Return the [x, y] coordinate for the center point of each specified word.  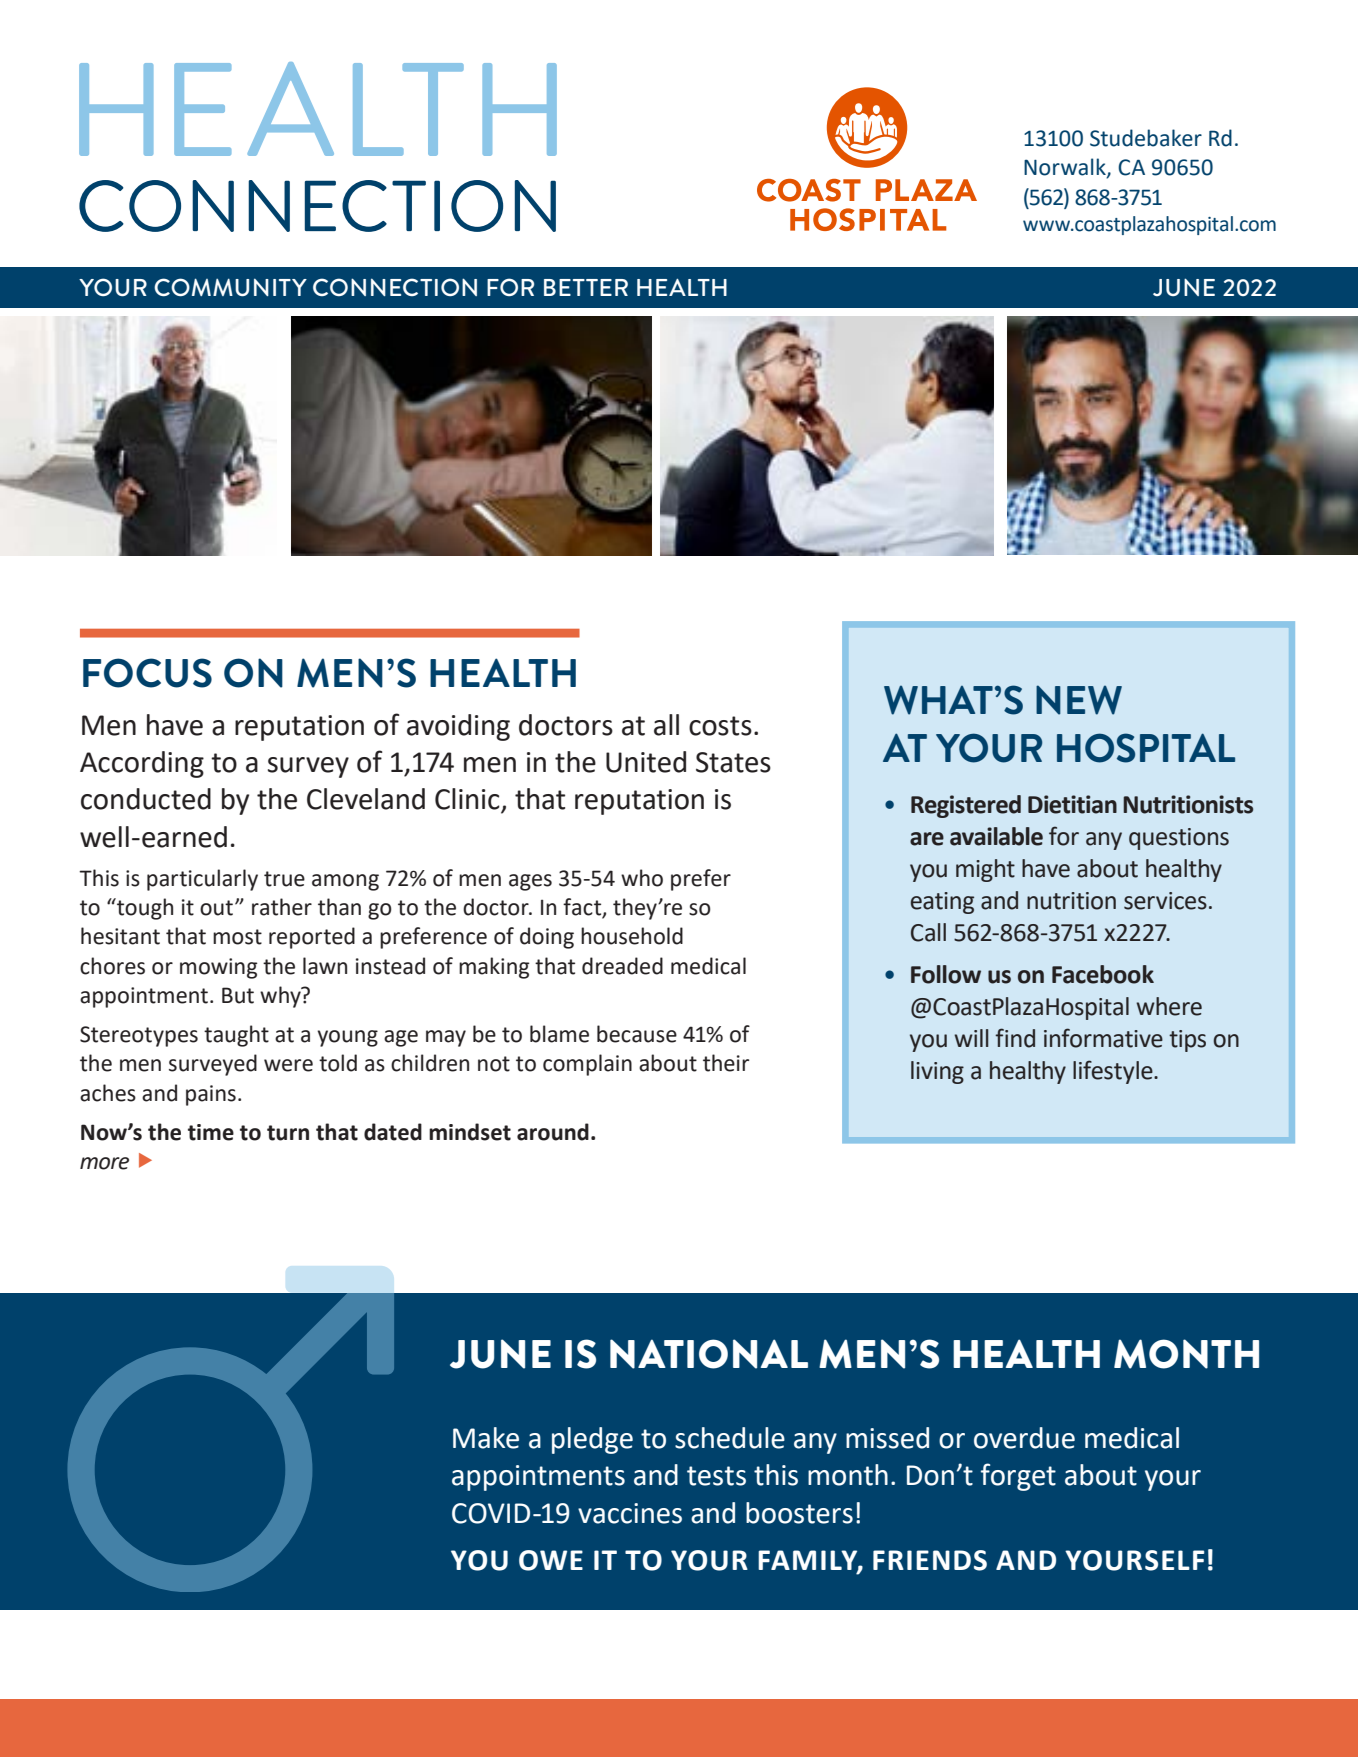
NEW [1079, 700]
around [553, 1132]
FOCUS [147, 673]
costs [720, 726]
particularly [202, 880]
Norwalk [1066, 168]
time [211, 1132]
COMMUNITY [230, 287]
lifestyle [1114, 1072]
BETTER [586, 287]
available [996, 836]
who [642, 878]
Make [486, 1438]
